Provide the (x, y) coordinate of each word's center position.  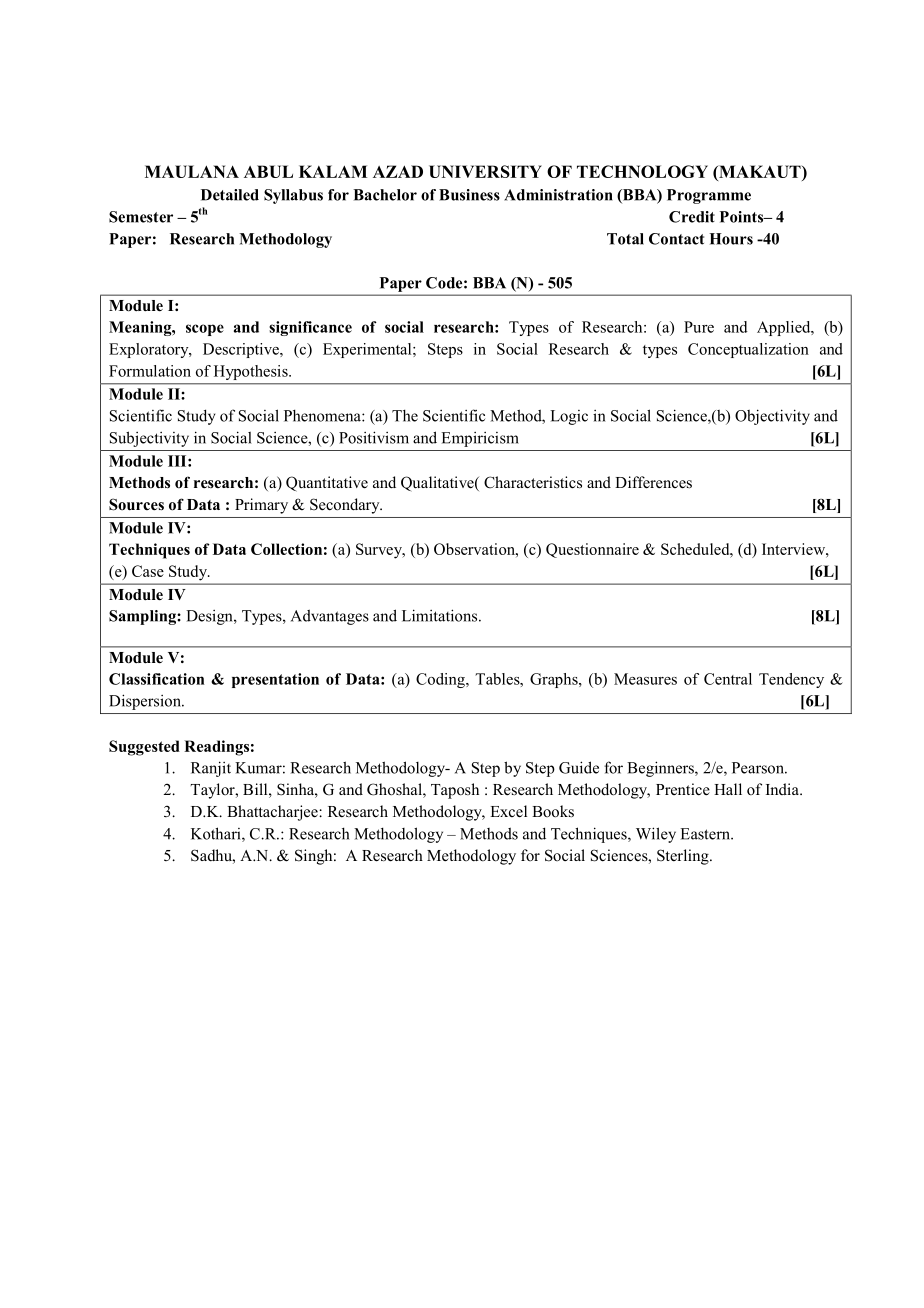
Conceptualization (748, 350)
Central (728, 679)
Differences (653, 482)
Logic (569, 417)
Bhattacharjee (273, 813)
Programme (709, 196)
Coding (441, 680)
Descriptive (242, 350)
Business (469, 195)
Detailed (230, 195)
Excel (508, 811)
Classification (157, 679)
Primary (261, 506)
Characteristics (533, 482)
